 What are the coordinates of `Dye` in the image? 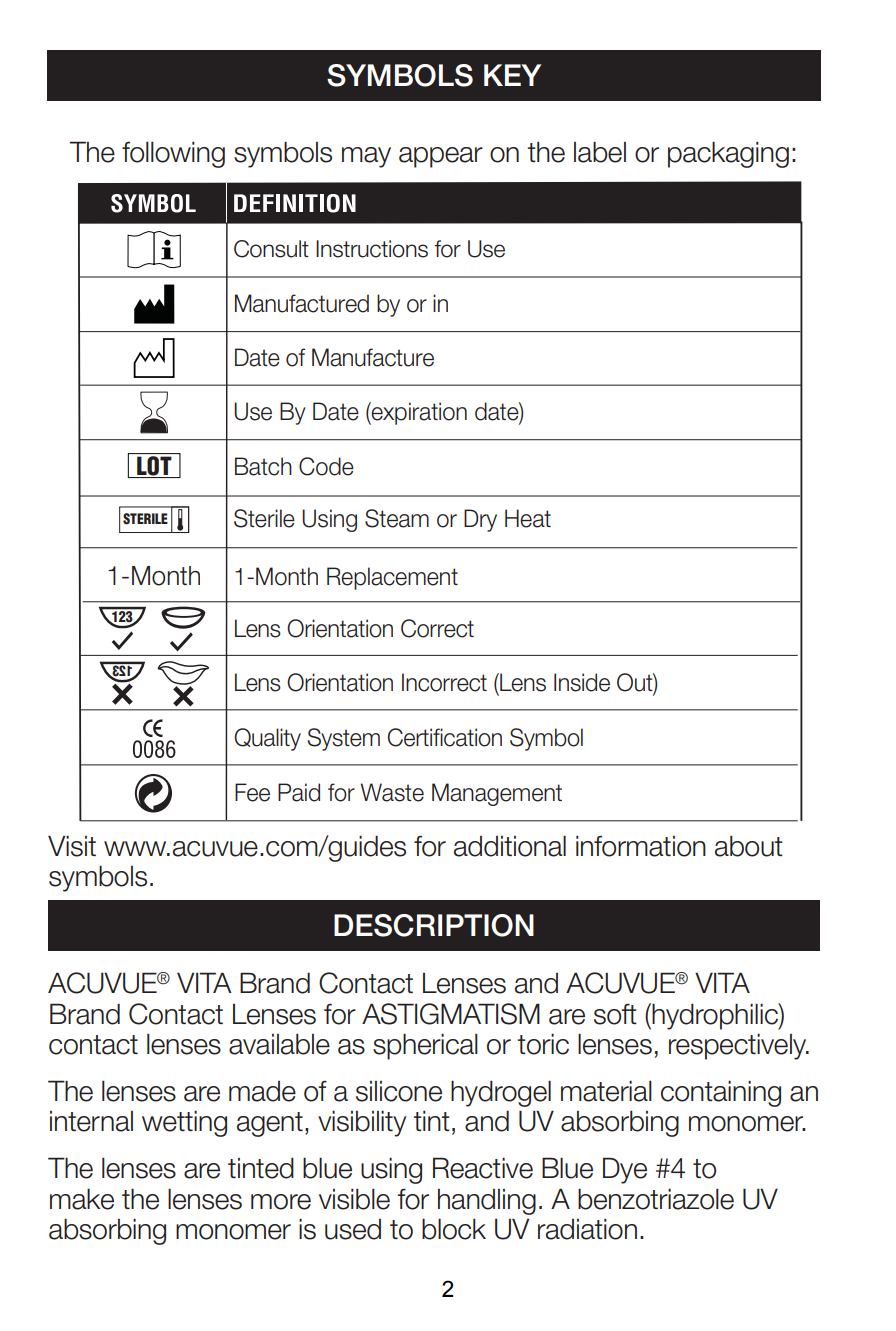 It's located at (625, 1170).
